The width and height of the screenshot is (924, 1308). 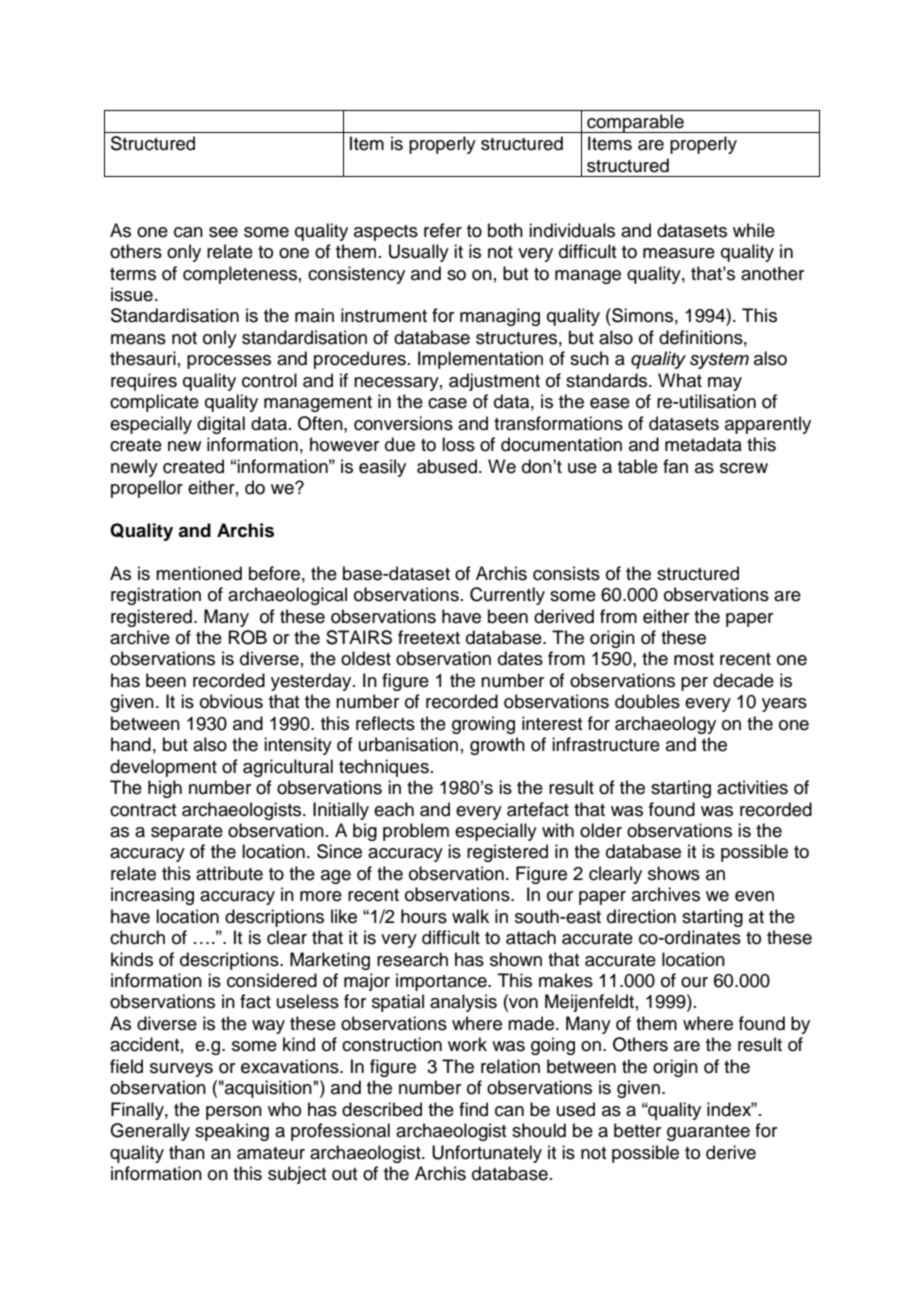 I want to click on most, so click(x=694, y=659).
